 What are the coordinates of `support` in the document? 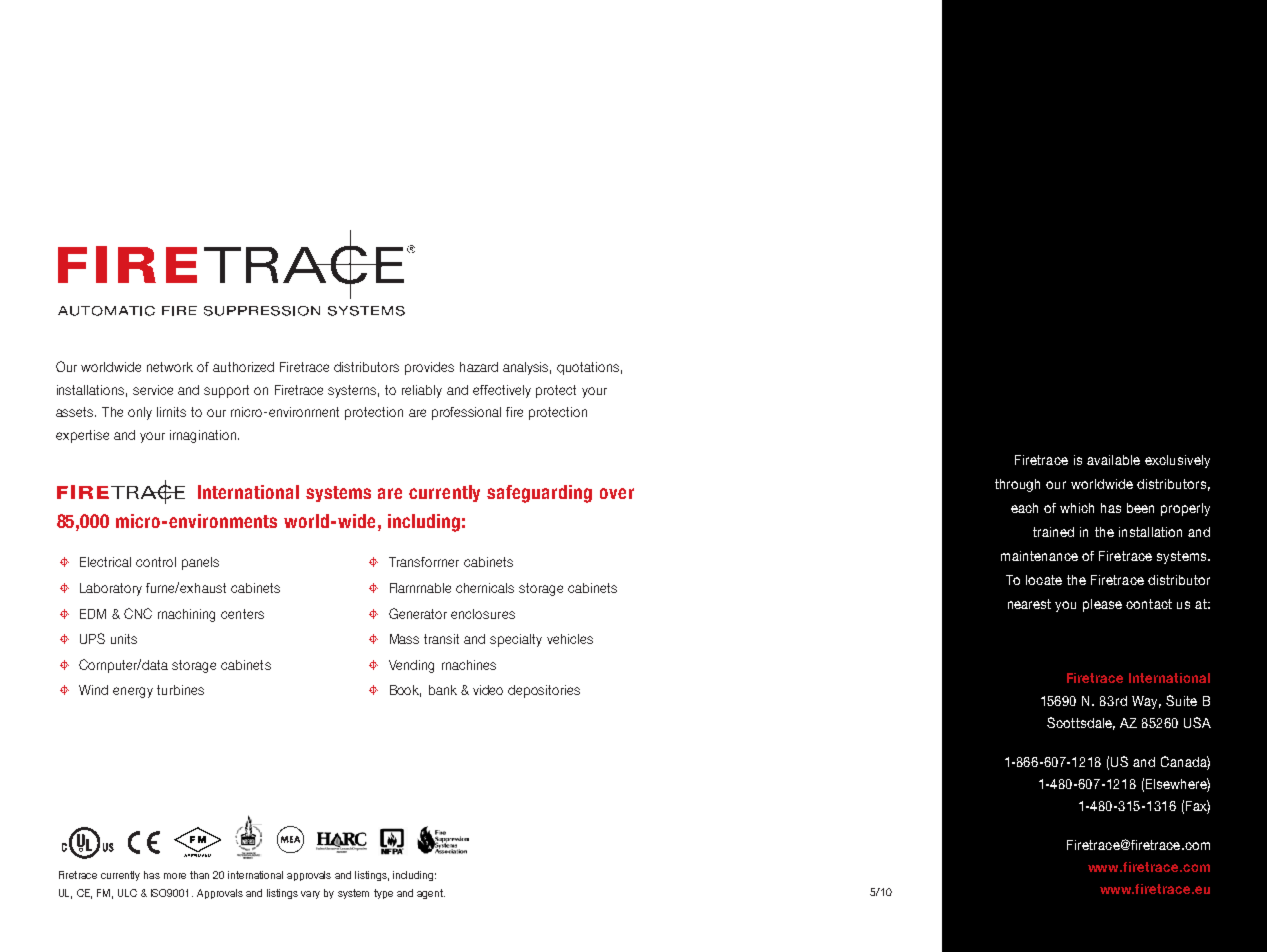 It's located at (226, 391).
